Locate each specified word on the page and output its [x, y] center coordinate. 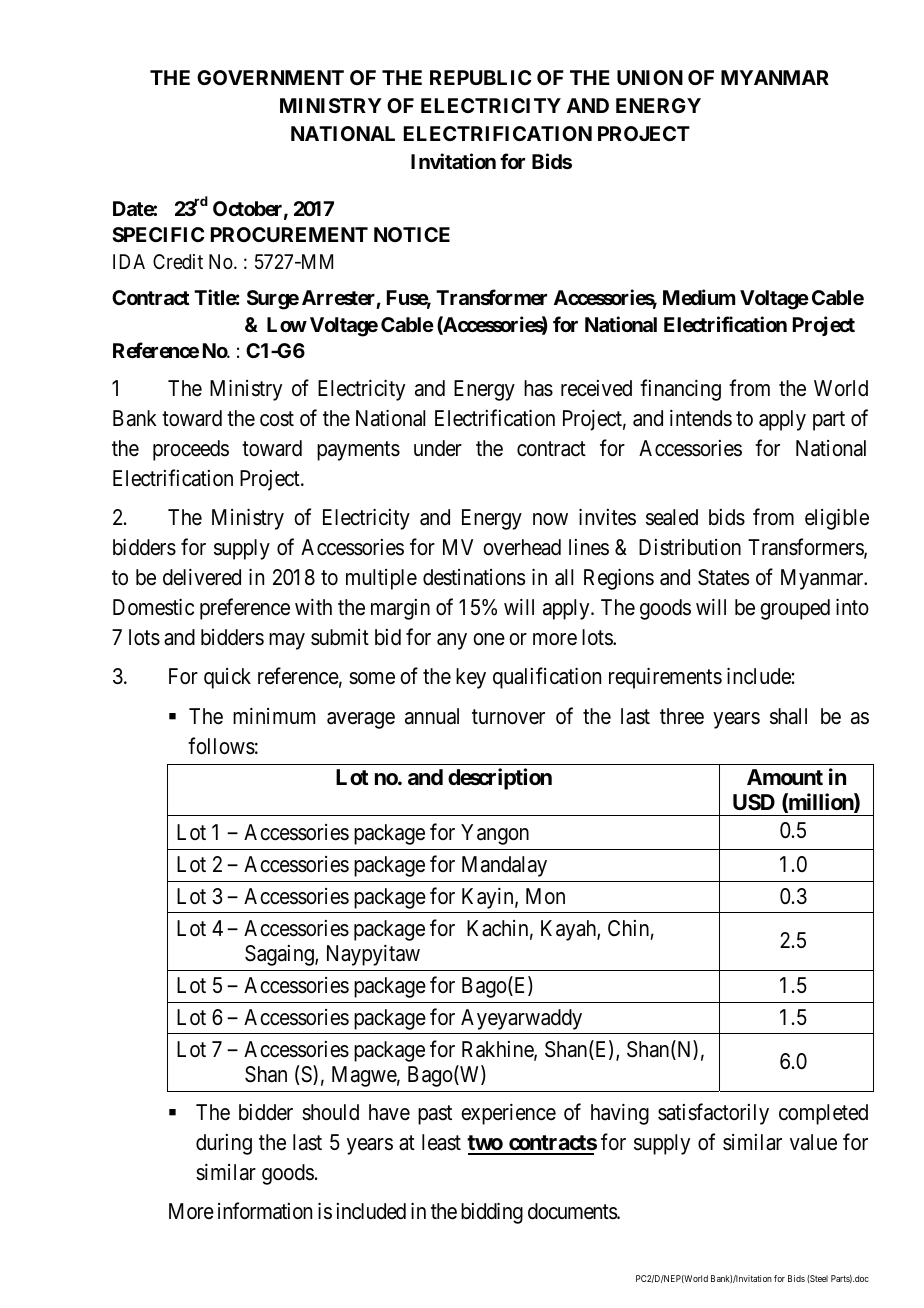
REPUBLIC [480, 77]
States [723, 577]
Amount [785, 777]
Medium [699, 297]
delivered [202, 577]
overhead [522, 547]
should [330, 1112]
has [538, 388]
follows [221, 746]
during [224, 1144]
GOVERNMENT [270, 77]
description [500, 779]
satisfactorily [713, 1114]
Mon [545, 896]
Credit [178, 261]
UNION [650, 77]
